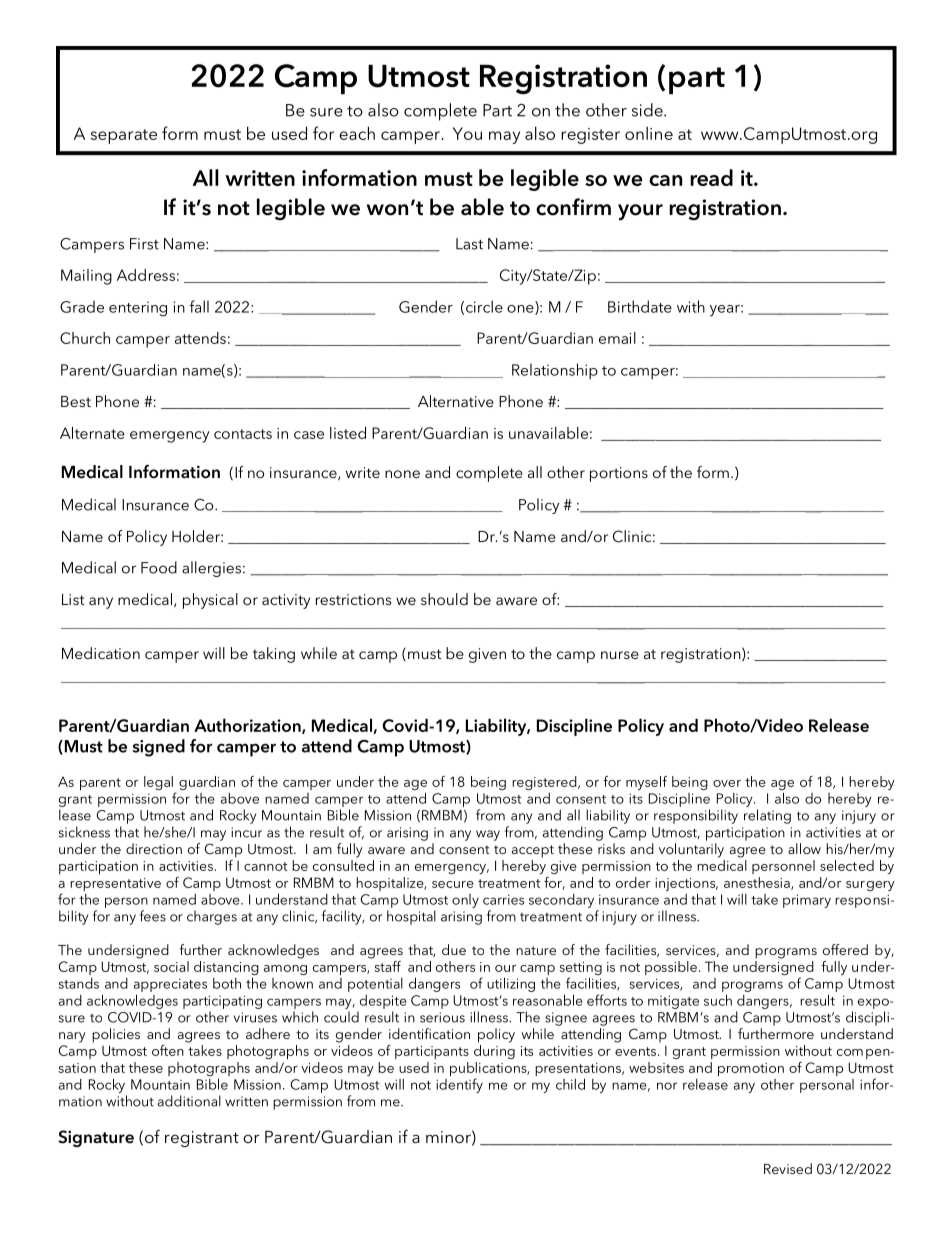 Image resolution: width=952 pixels, height=1233 pixels. What do you see at coordinates (357, 133) in the screenshot?
I see `each` at bounding box center [357, 133].
